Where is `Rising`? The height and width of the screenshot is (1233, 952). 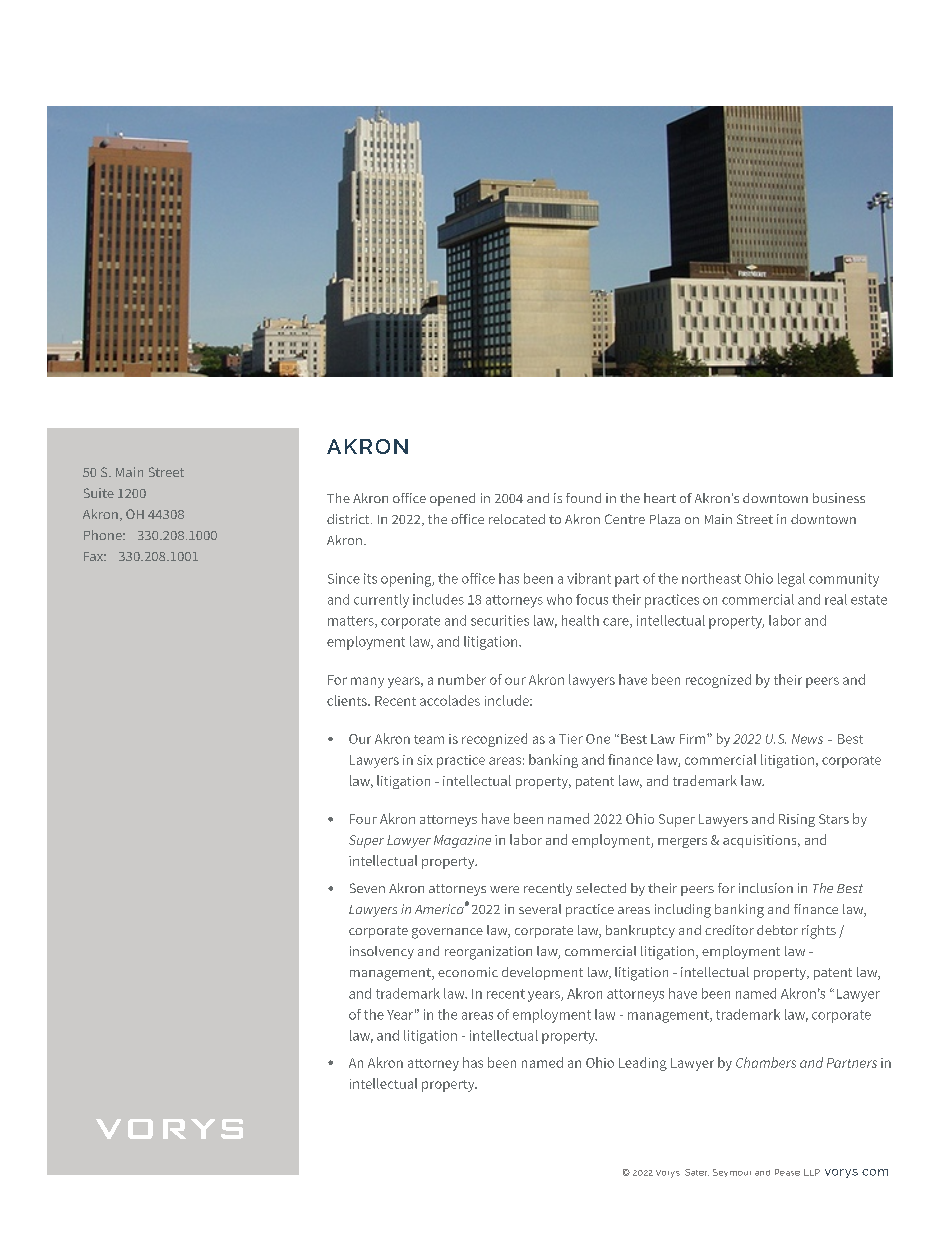
Rising is located at coordinates (797, 820).
